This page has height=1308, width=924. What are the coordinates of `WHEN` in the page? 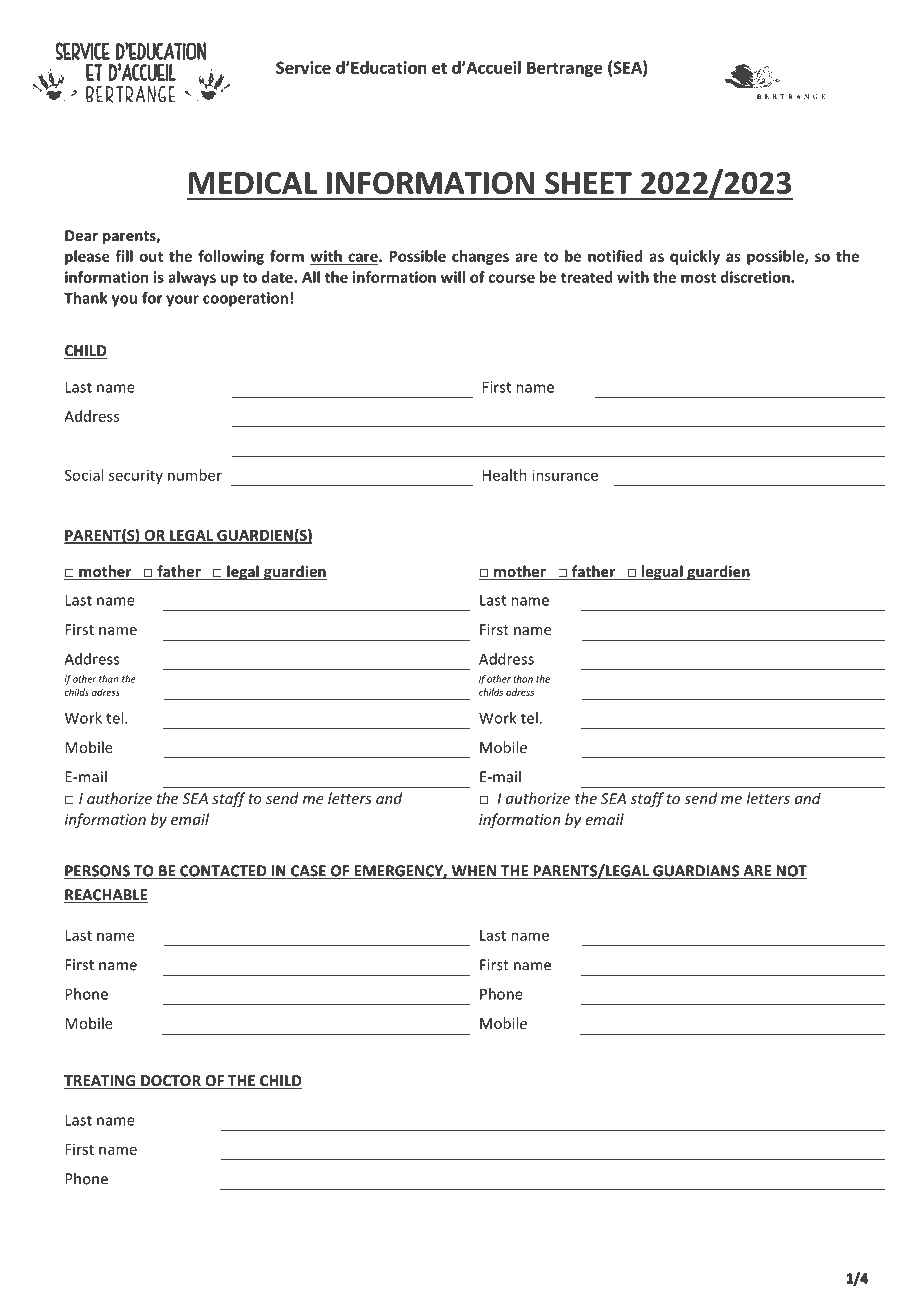 It's located at (474, 872).
